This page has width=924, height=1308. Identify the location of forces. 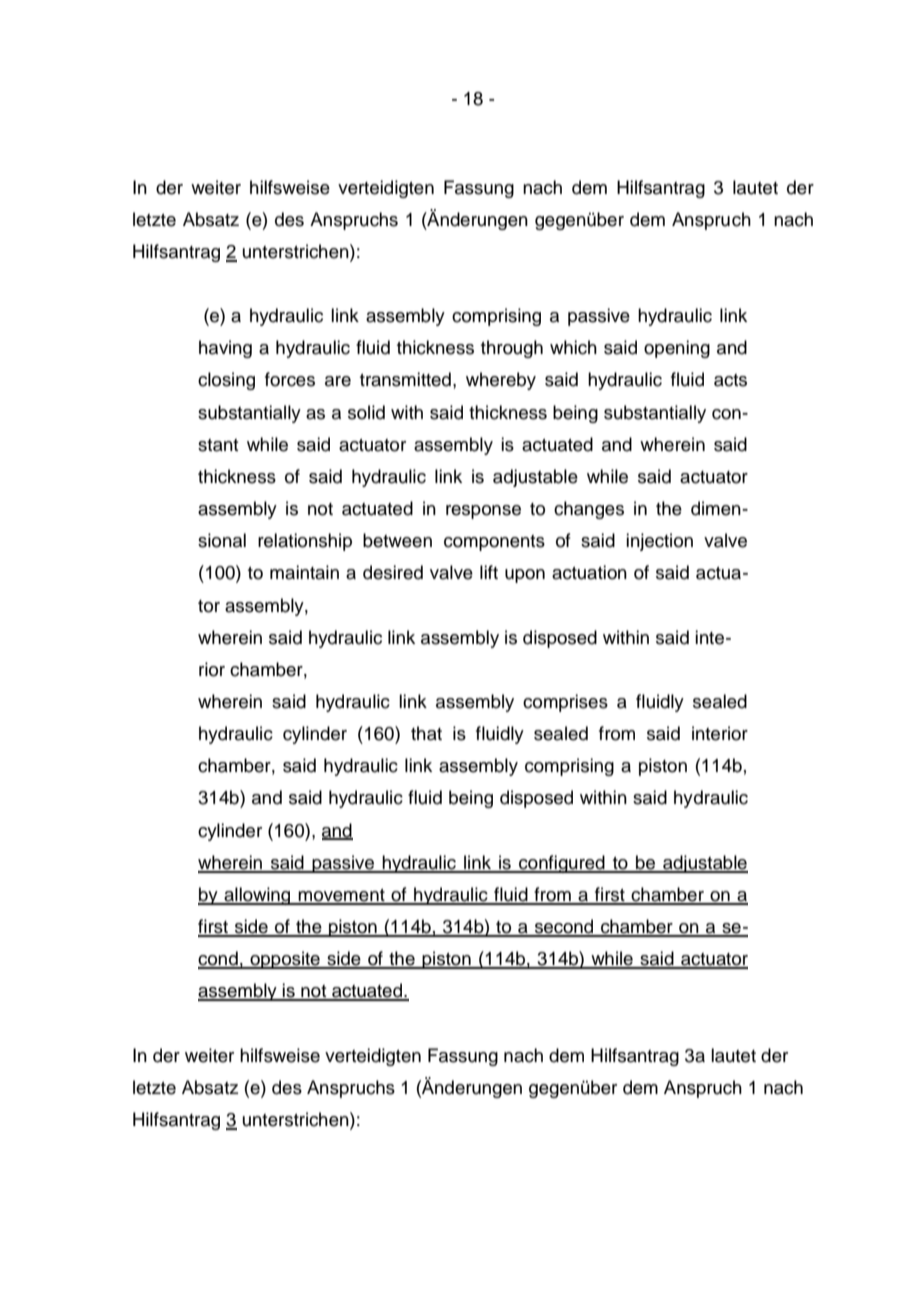
(290, 379).
